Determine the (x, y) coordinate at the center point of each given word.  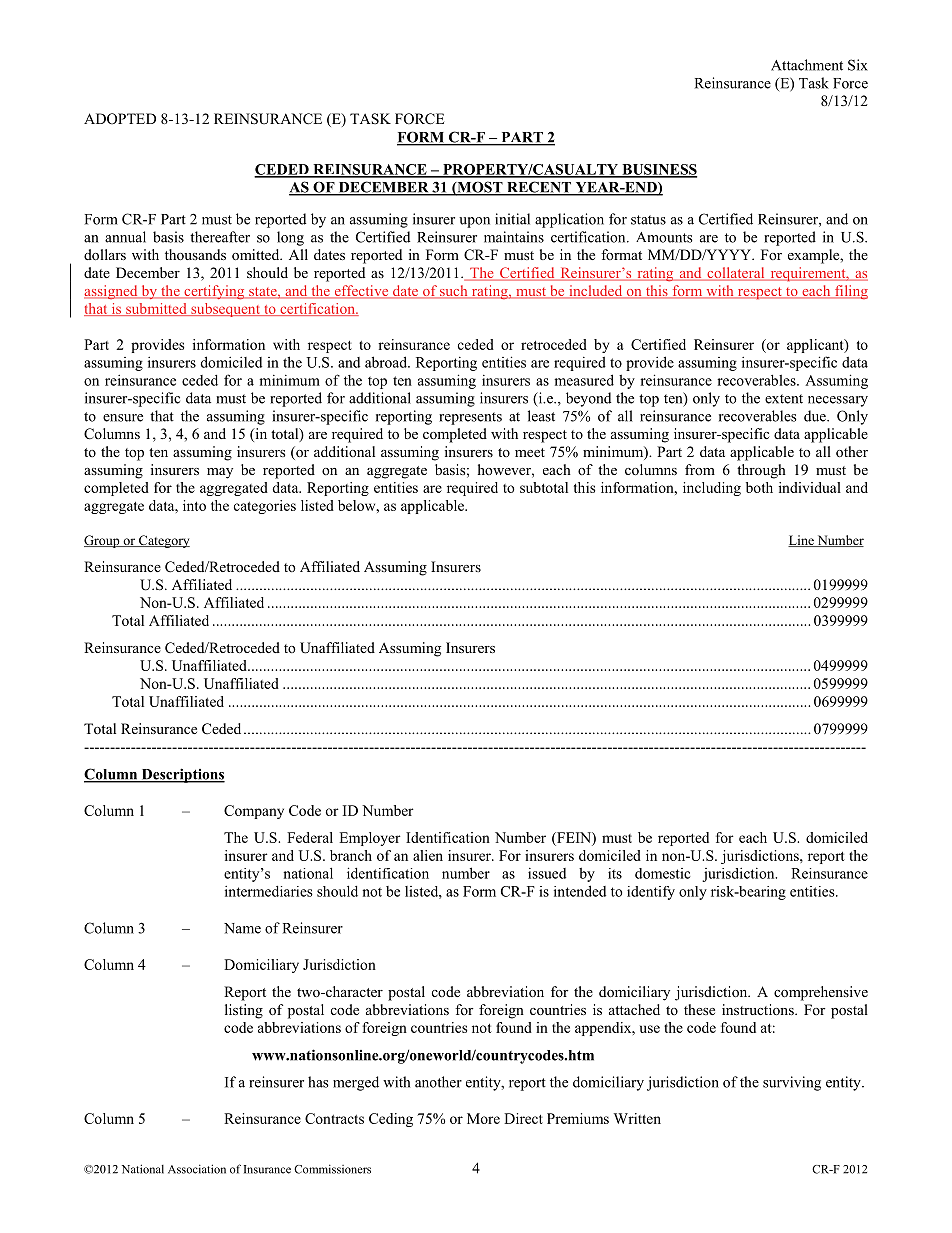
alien (428, 855)
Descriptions (182, 775)
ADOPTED (120, 119)
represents (470, 418)
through (761, 471)
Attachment (807, 65)
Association (197, 1169)
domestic (662, 873)
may (220, 473)
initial (512, 219)
